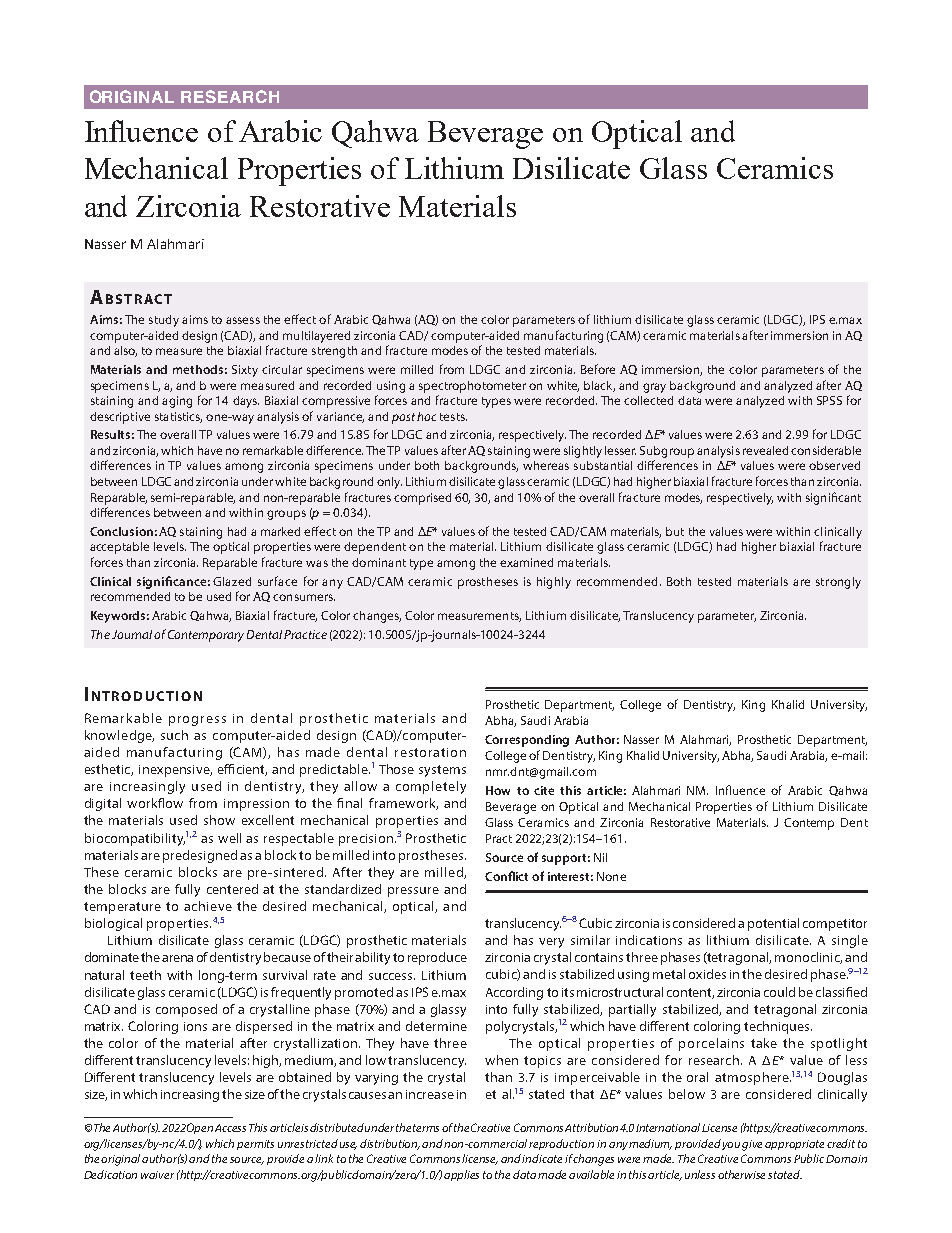 The height and width of the page is (1233, 952). What do you see at coordinates (461, 1175) in the page?
I see `applies` at bounding box center [461, 1175].
